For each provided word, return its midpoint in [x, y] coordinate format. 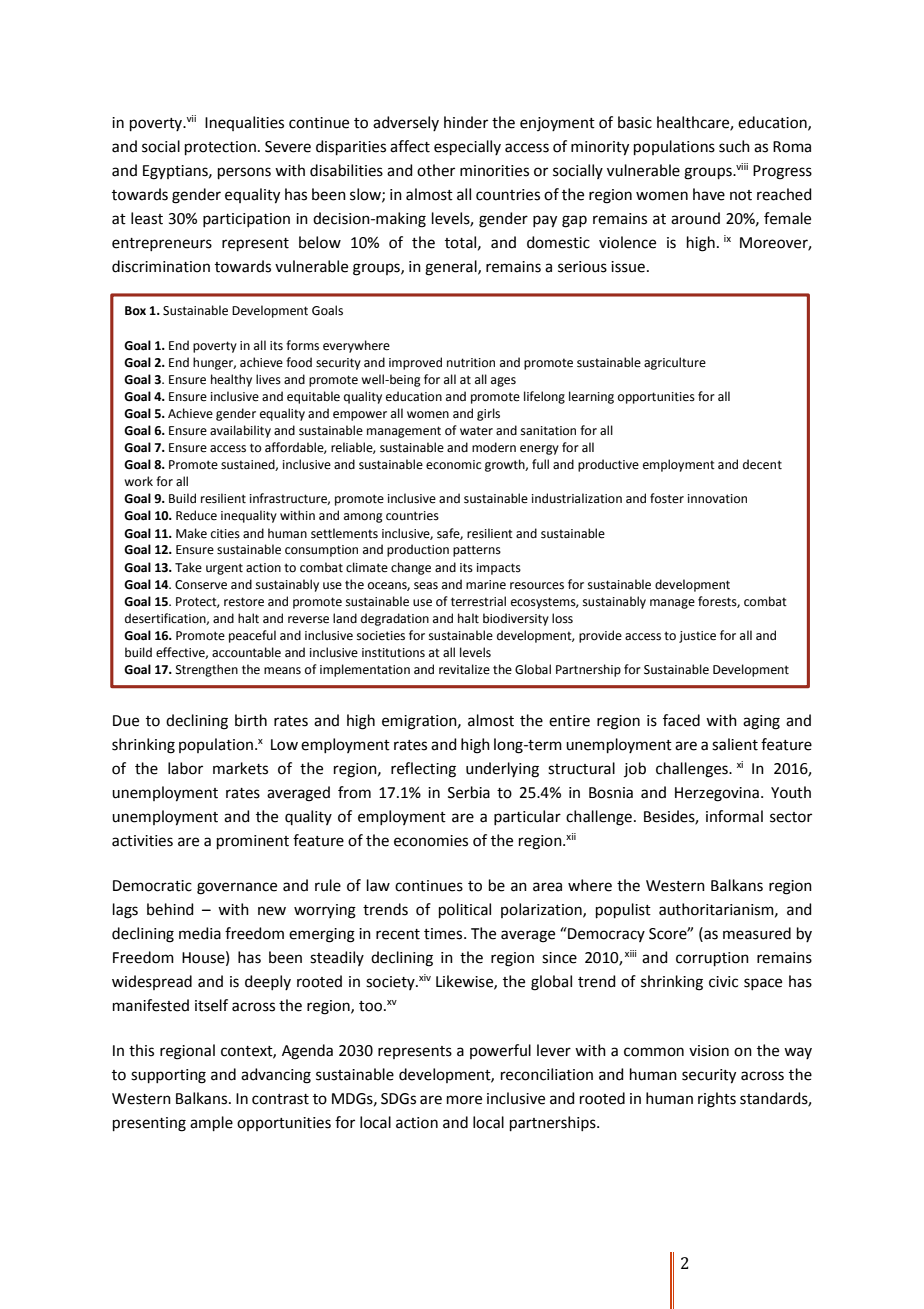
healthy [231, 380]
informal [734, 816]
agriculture [675, 363]
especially [467, 147]
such [734, 146]
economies [431, 841]
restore [244, 602]
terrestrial [478, 601]
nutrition [471, 363]
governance [237, 888]
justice [697, 637]
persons [244, 173]
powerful [500, 1051]
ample [211, 1123]
